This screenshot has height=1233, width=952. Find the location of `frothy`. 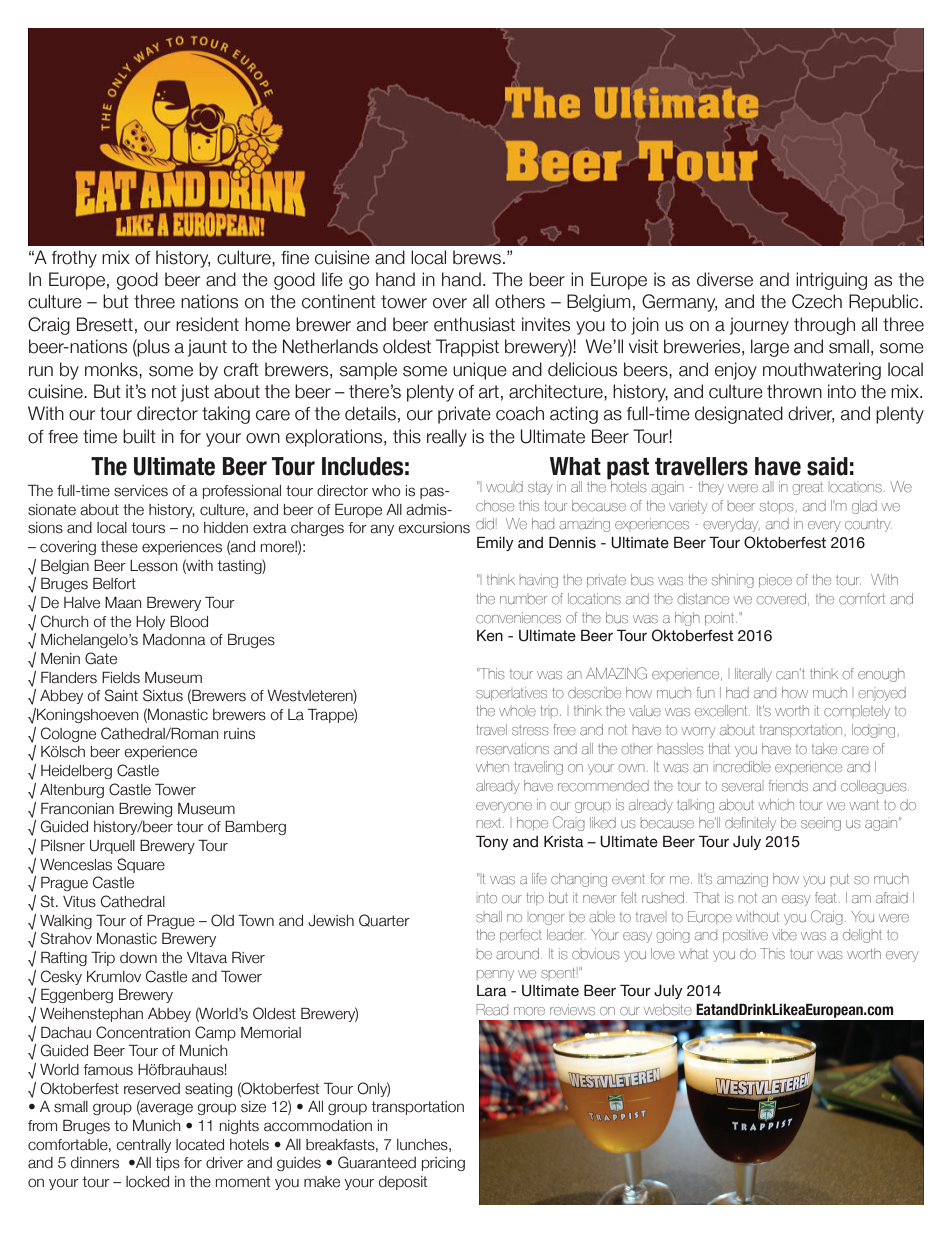

frothy is located at coordinates (74, 259).
